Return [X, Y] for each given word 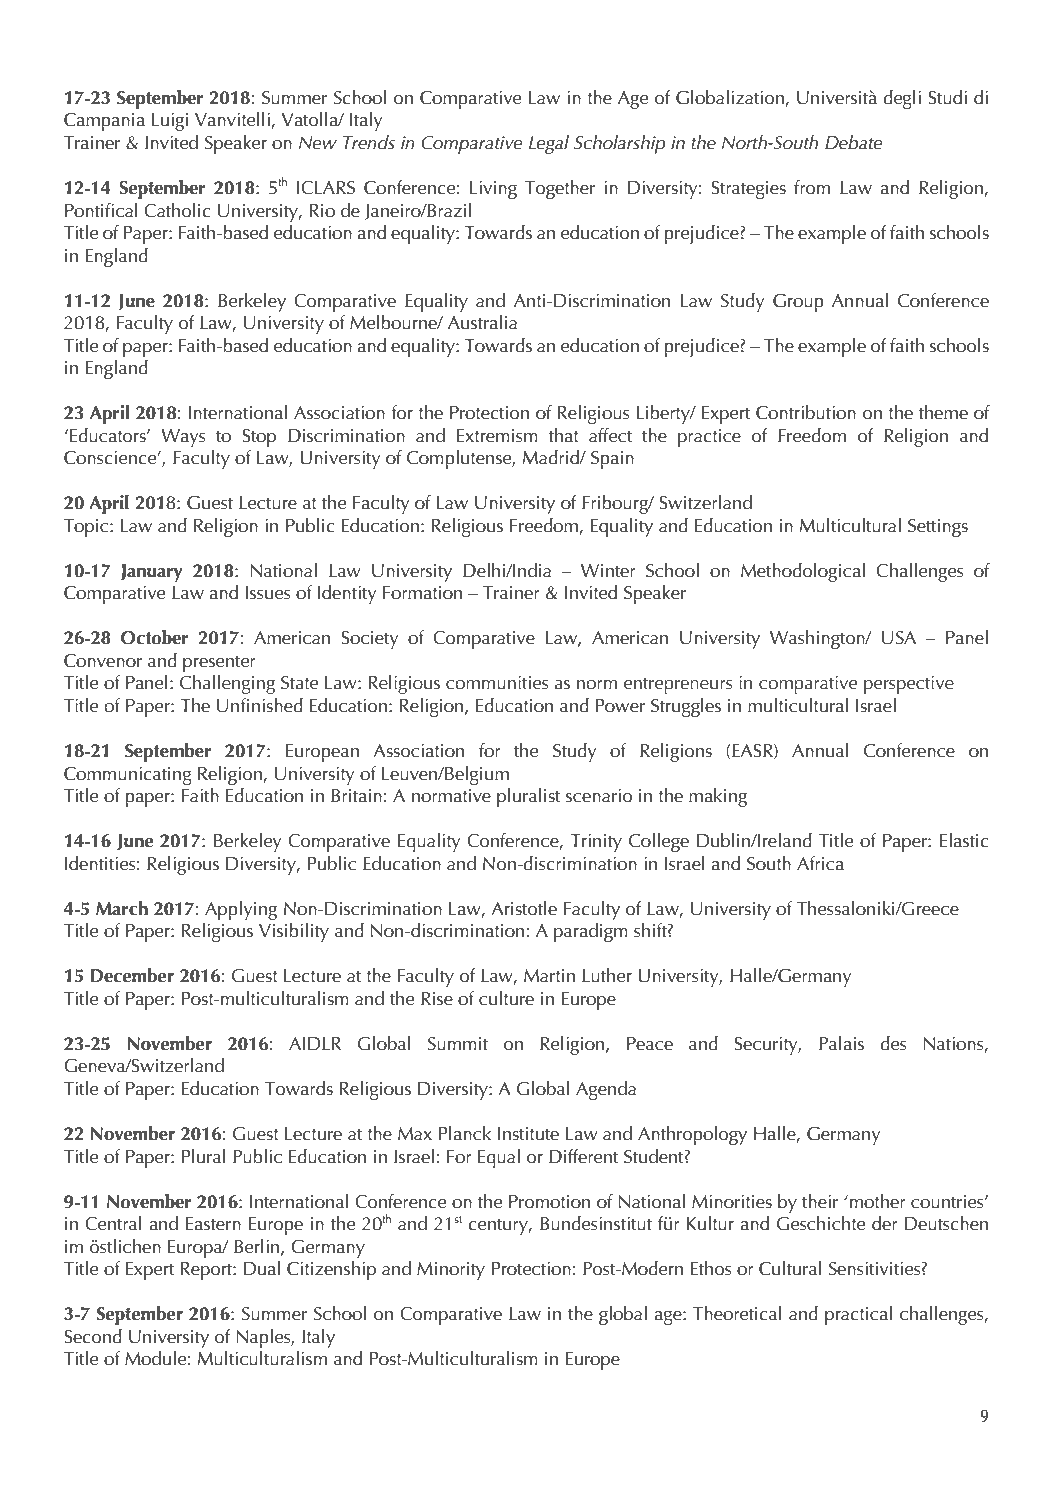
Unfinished [260, 705]
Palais [841, 1043]
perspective [909, 685]
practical [858, 1315]
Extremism [497, 436]
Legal [549, 144]
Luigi [170, 122]
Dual [262, 1268]
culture [506, 998]
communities [497, 683]
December [132, 975]
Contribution [806, 412]
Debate [853, 142]
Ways [183, 438]
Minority [451, 1271]
